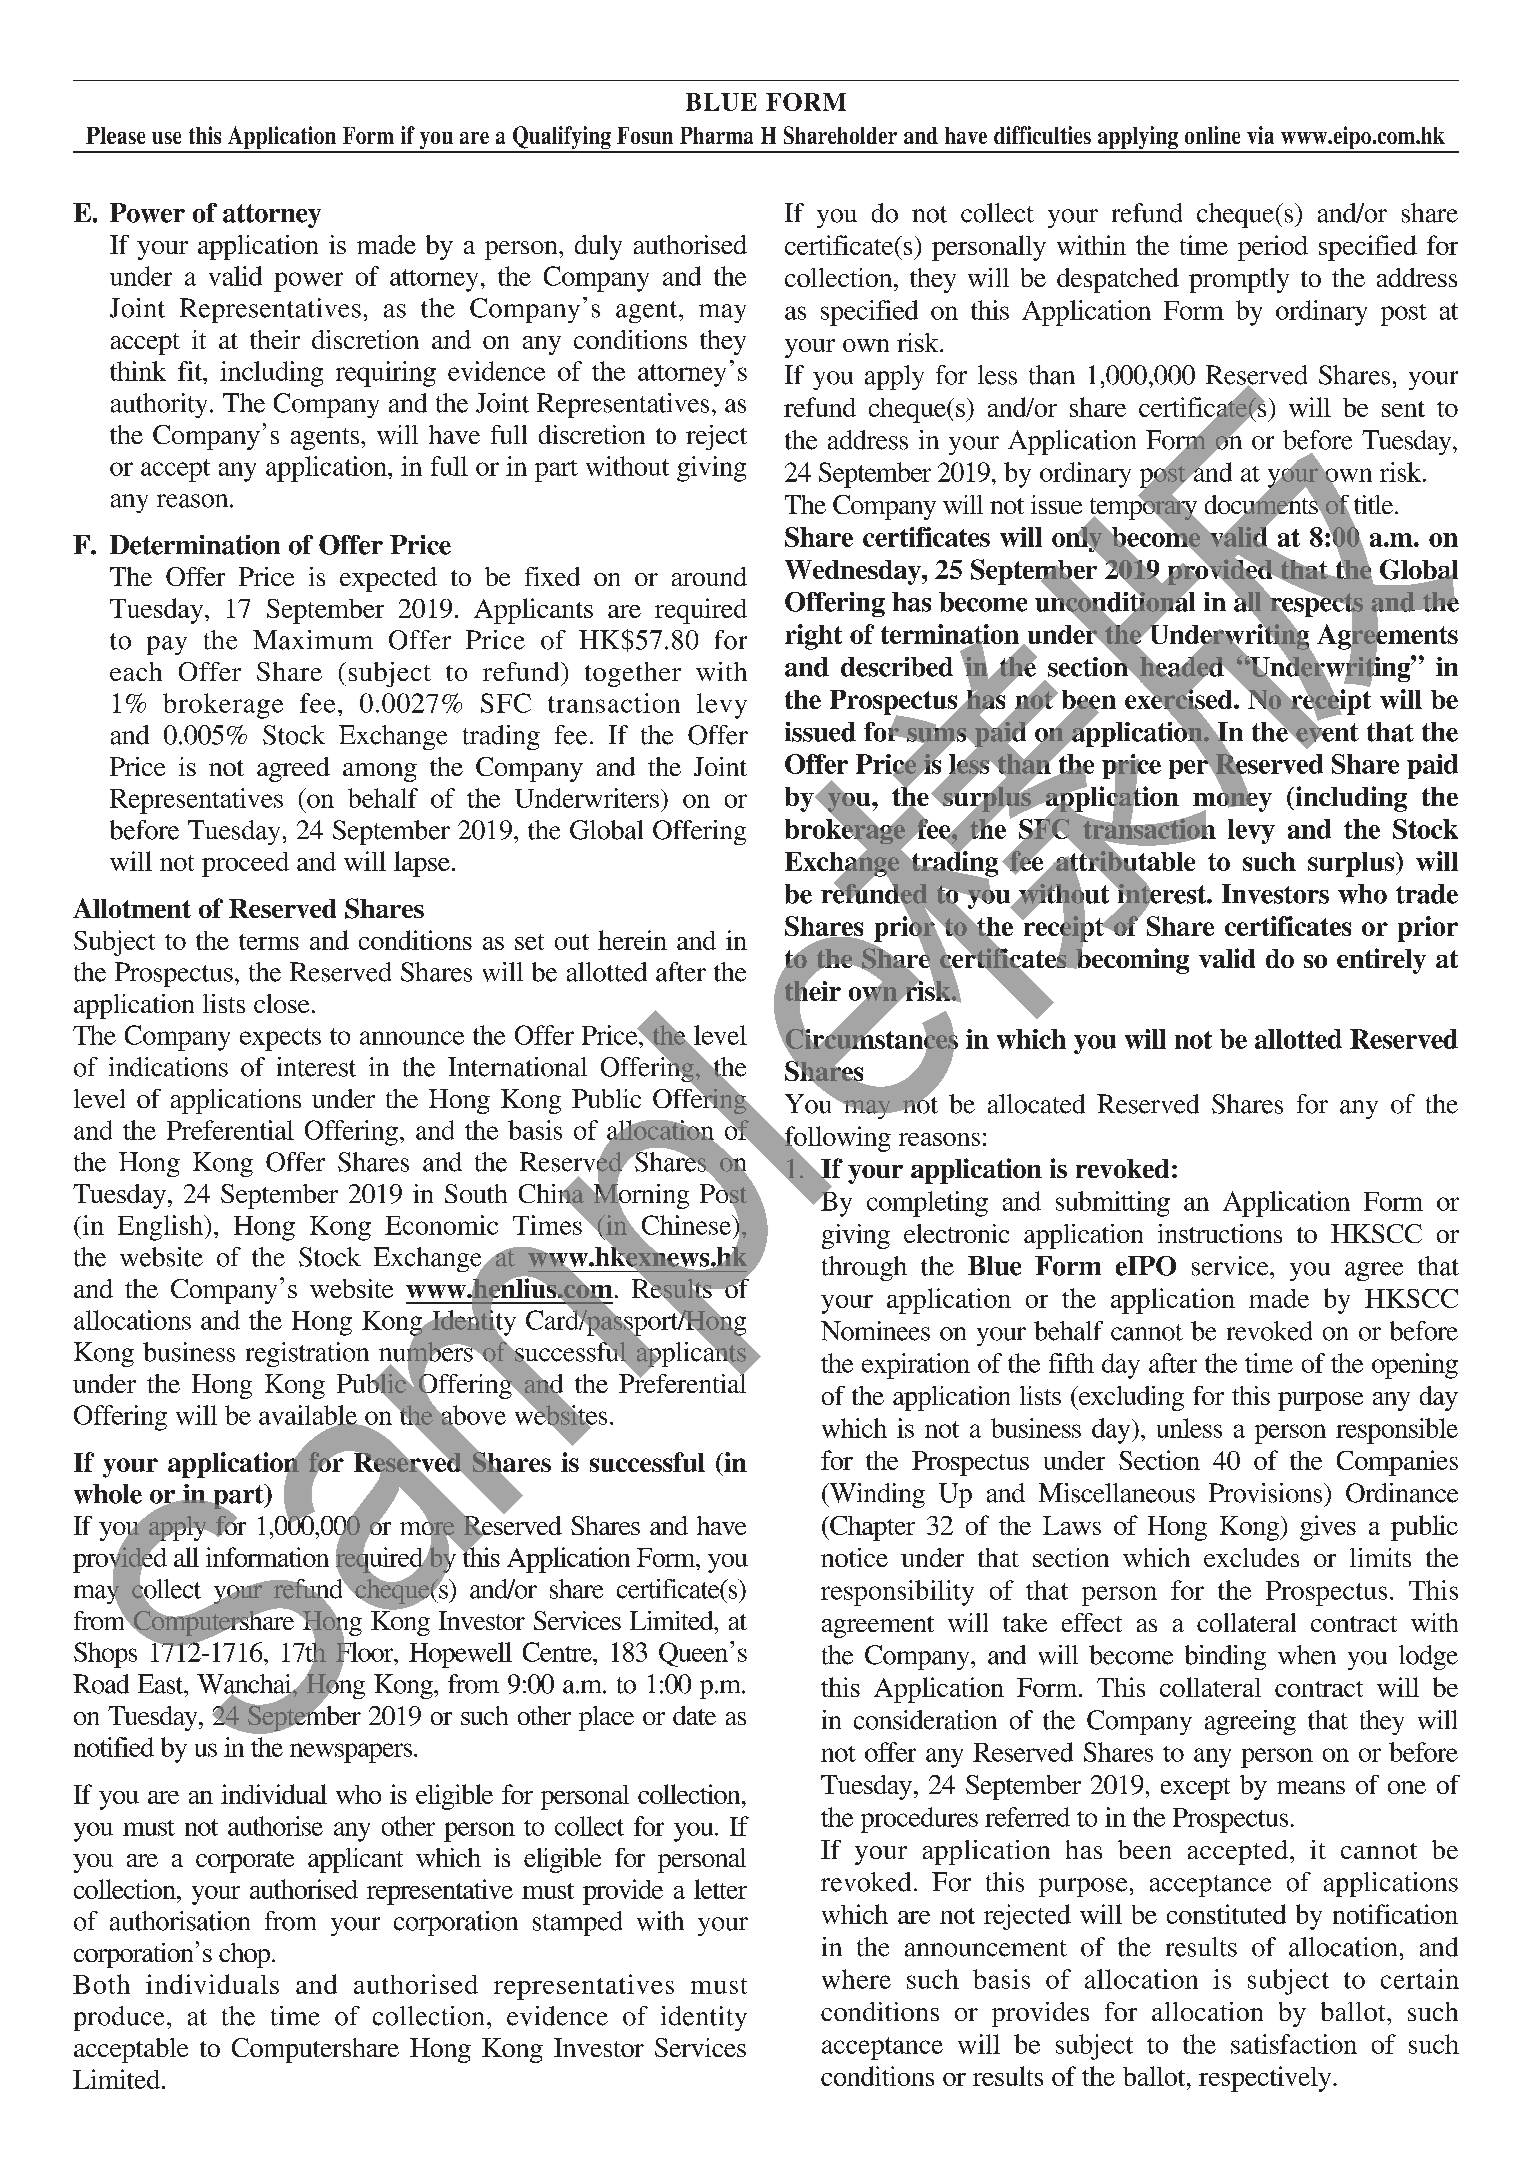 This image has width=1532, height=2167. Describe the element at coordinates (108, 1494) in the image. I see `whole` at that location.
